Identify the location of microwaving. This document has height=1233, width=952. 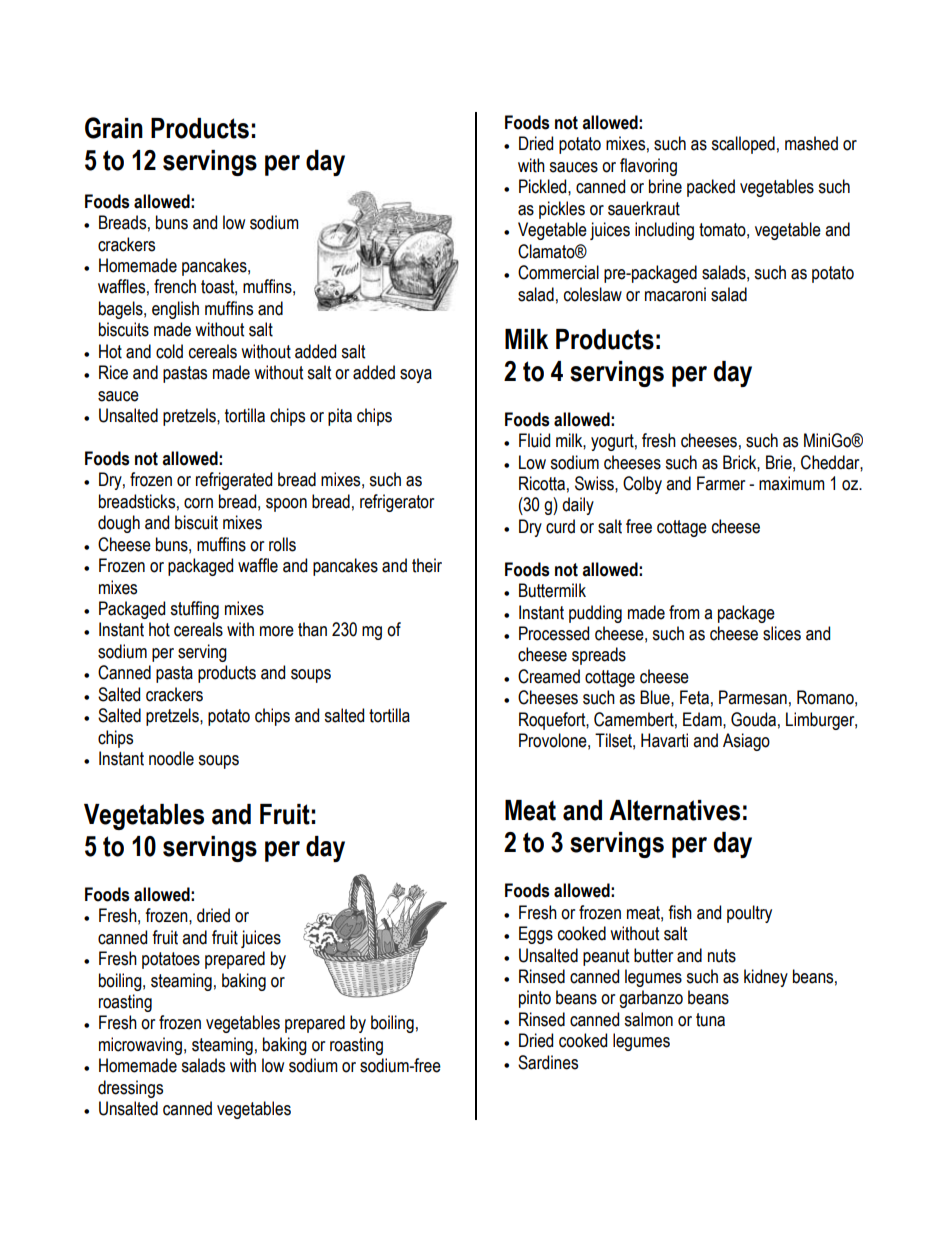
(140, 1046).
